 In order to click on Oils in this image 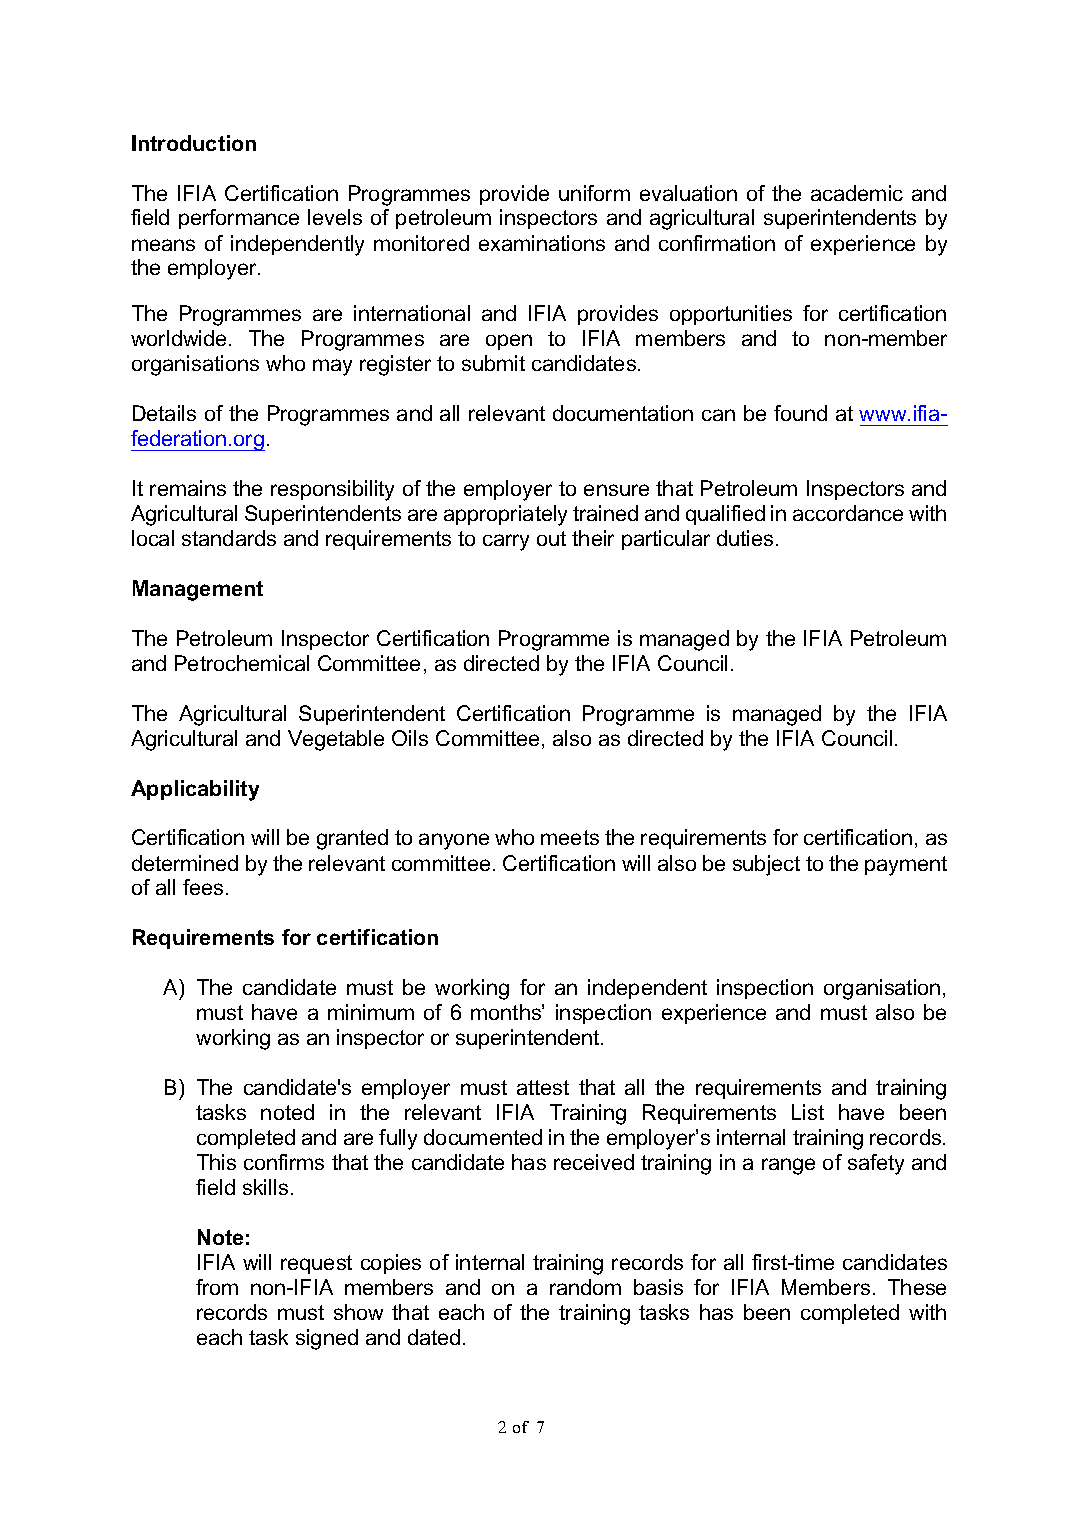, I will do `click(410, 738)`.
